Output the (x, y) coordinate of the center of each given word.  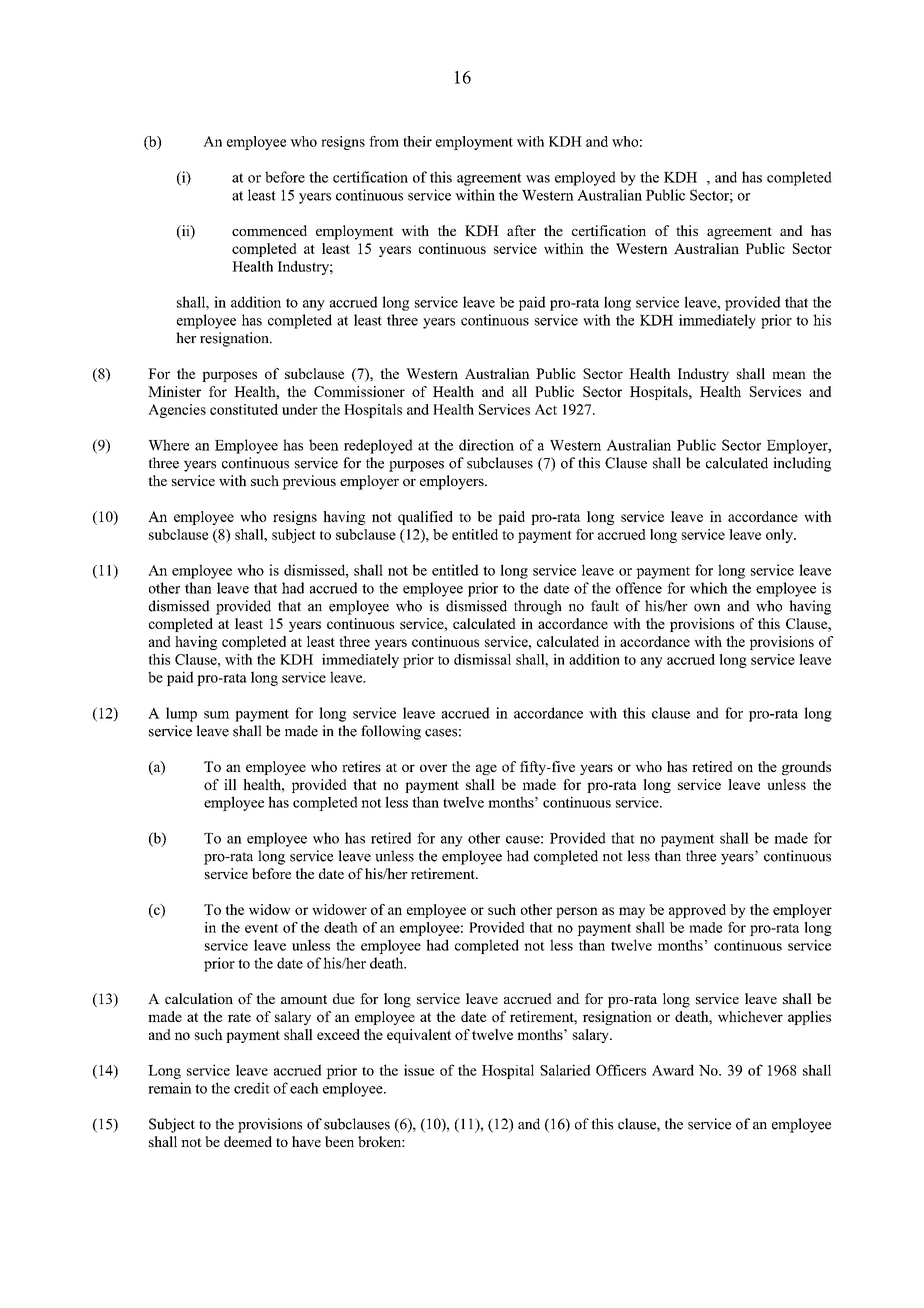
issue (419, 1070)
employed (585, 178)
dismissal (482, 659)
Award (673, 1070)
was (538, 179)
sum (217, 715)
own (707, 608)
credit (252, 1088)
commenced (269, 230)
